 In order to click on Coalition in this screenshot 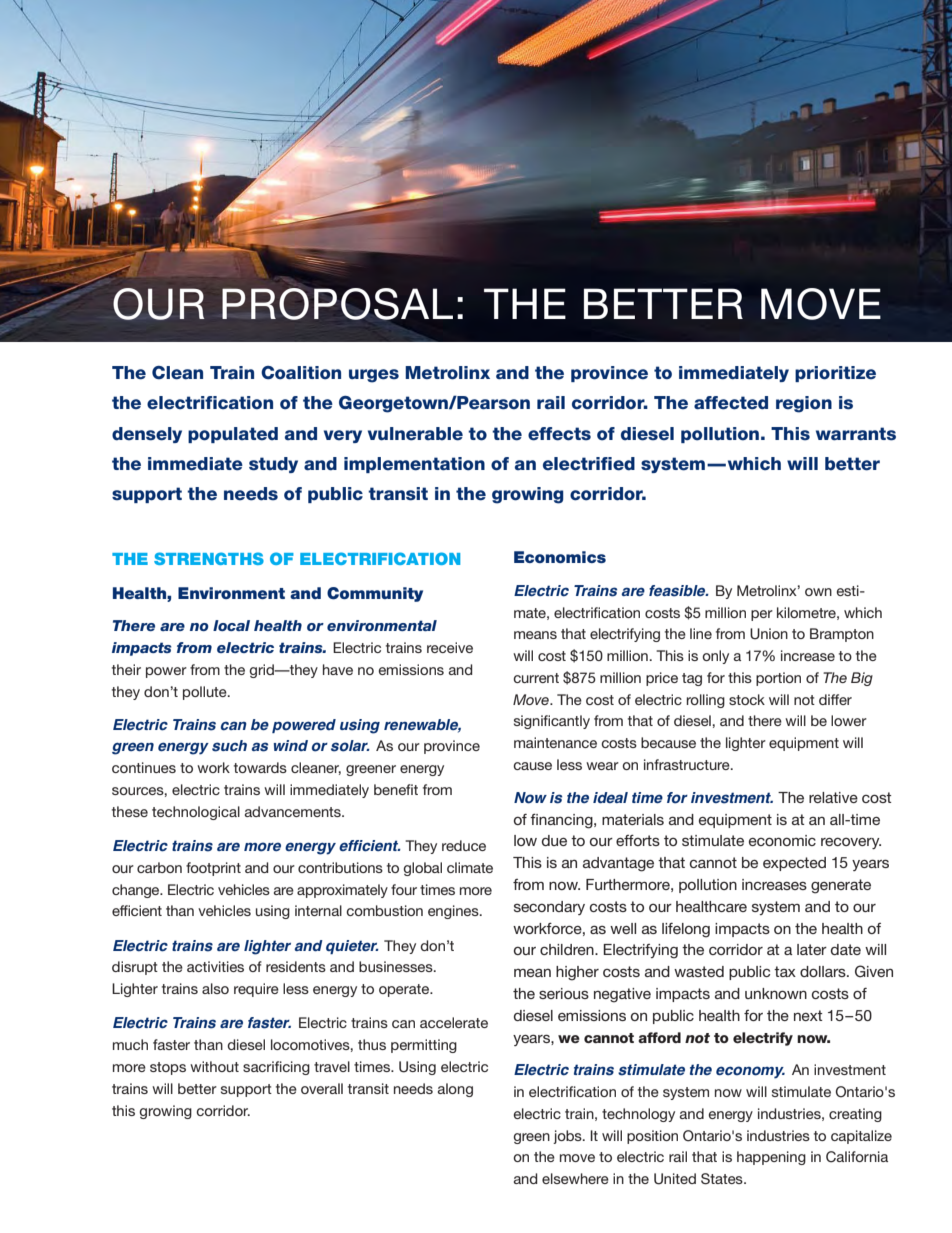, I will do `click(301, 373)`.
